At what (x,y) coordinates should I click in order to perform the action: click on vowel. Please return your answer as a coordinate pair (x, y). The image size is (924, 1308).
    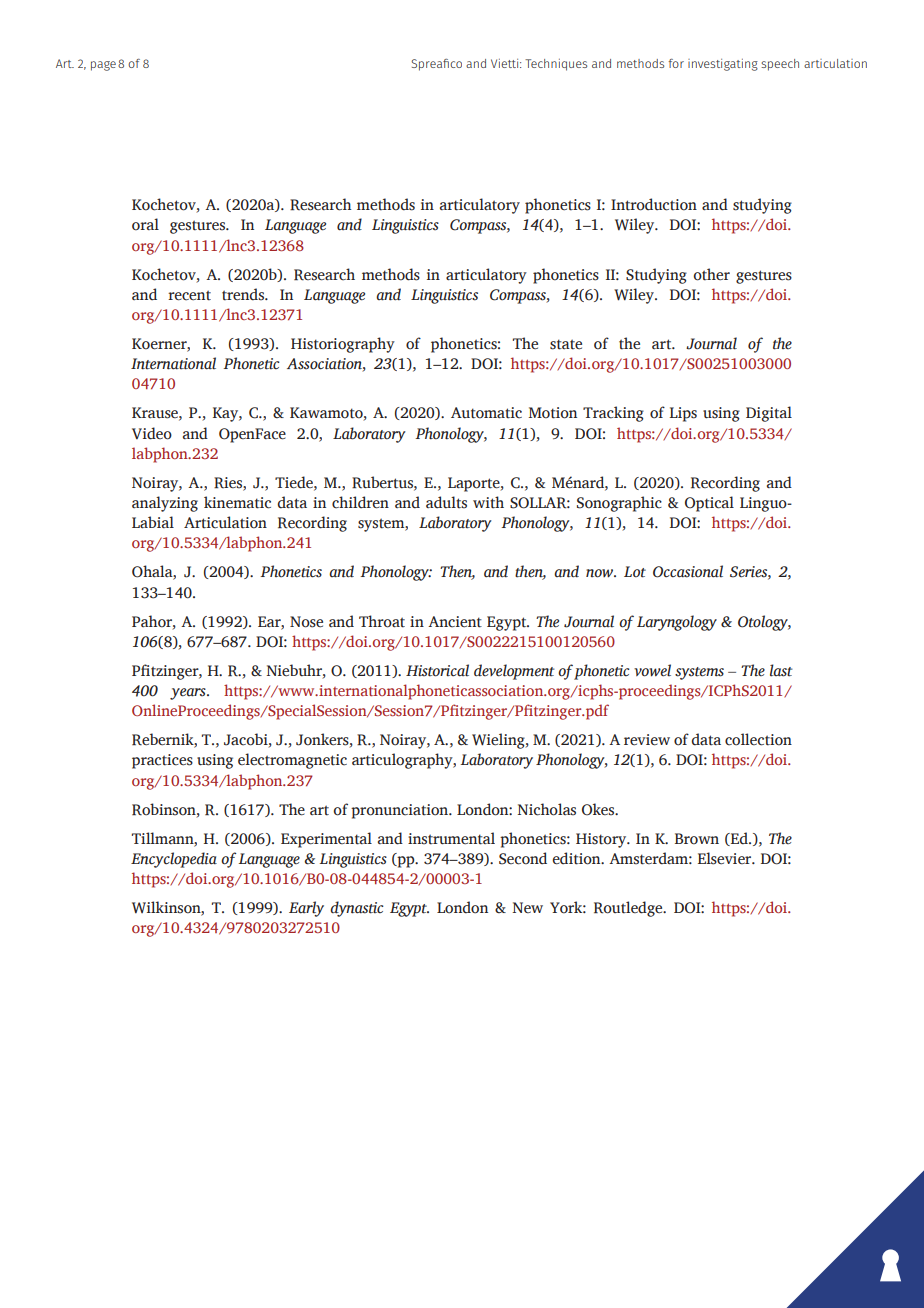
    Looking at the image, I should click on (652, 670).
